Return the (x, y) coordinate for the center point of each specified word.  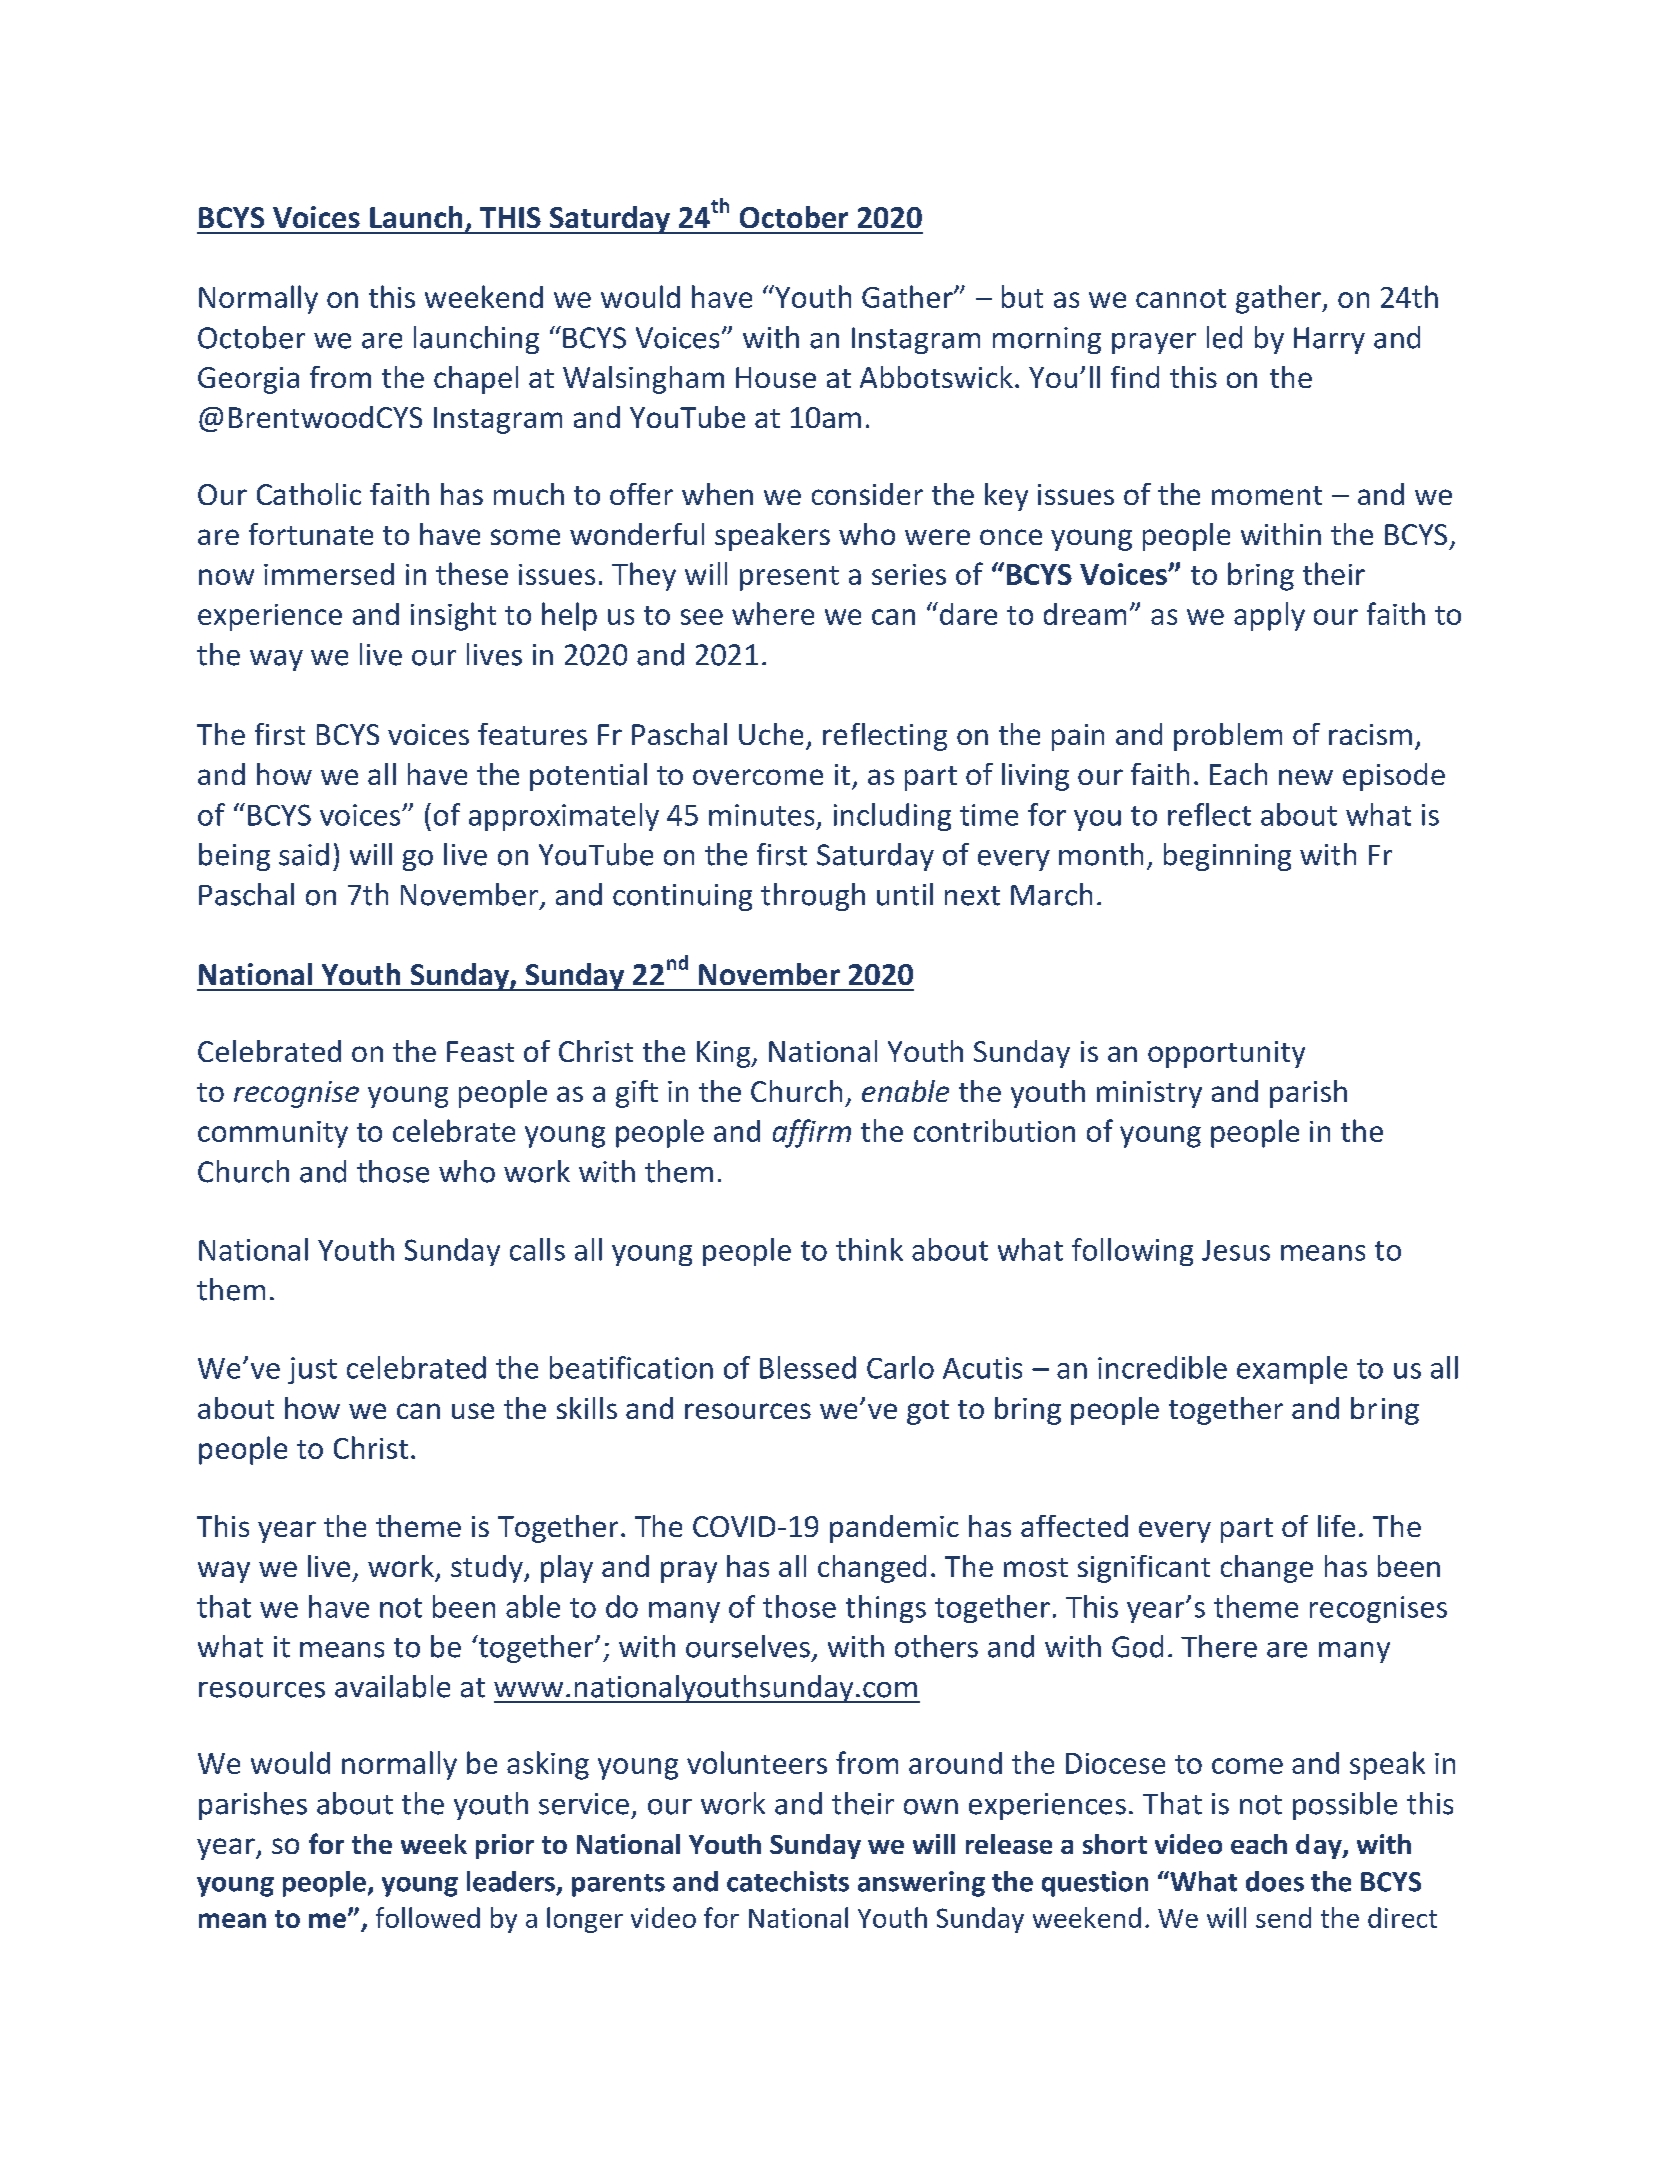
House (776, 377)
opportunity (1226, 1054)
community (273, 1134)
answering (921, 1884)
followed (428, 1917)
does (1275, 1881)
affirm (812, 1133)
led (1224, 337)
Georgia (248, 380)
